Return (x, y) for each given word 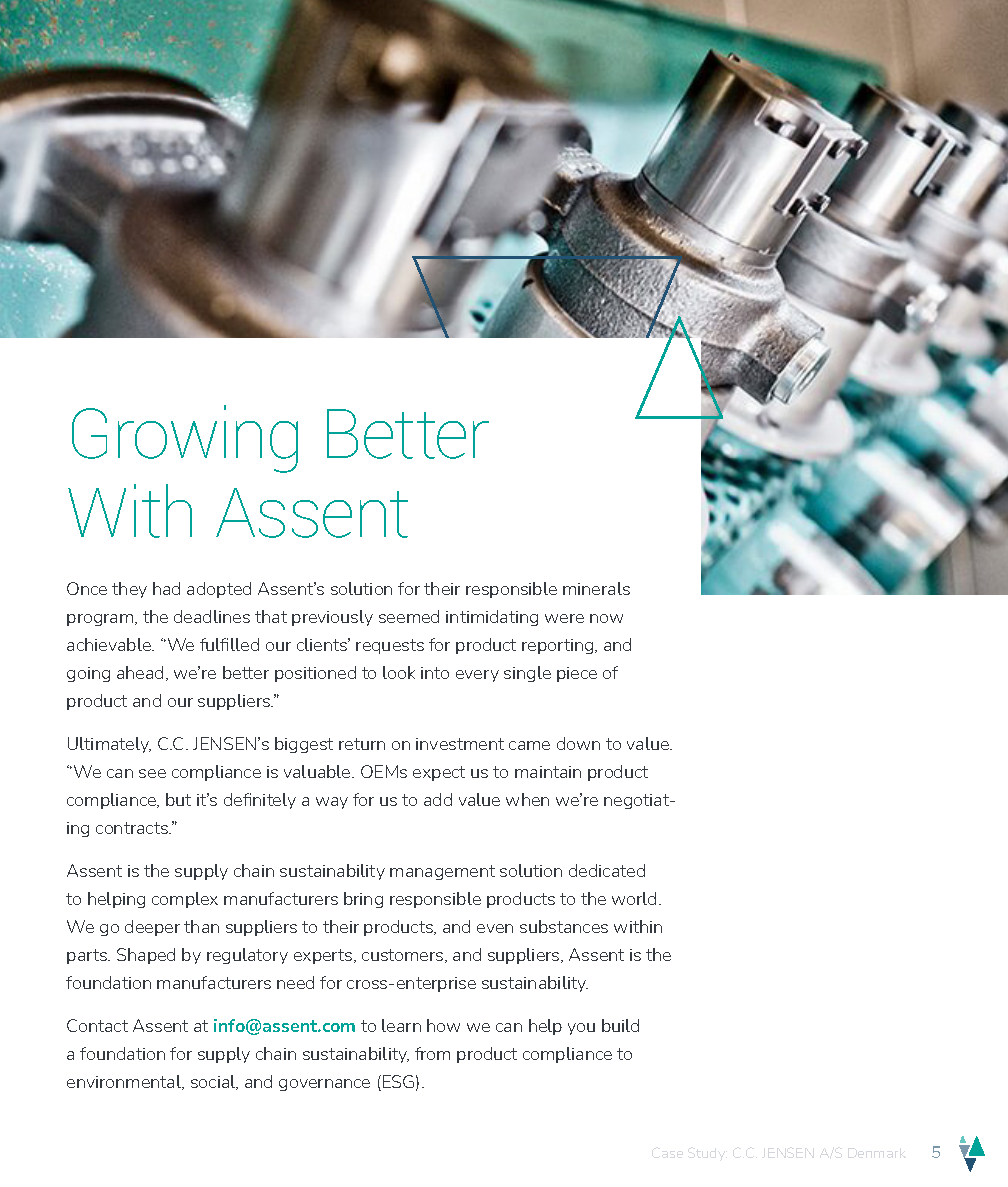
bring (363, 900)
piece (577, 674)
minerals (596, 588)
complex (185, 900)
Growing (185, 439)
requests (390, 646)
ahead (140, 672)
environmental (125, 1082)
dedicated (607, 870)
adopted (219, 590)
